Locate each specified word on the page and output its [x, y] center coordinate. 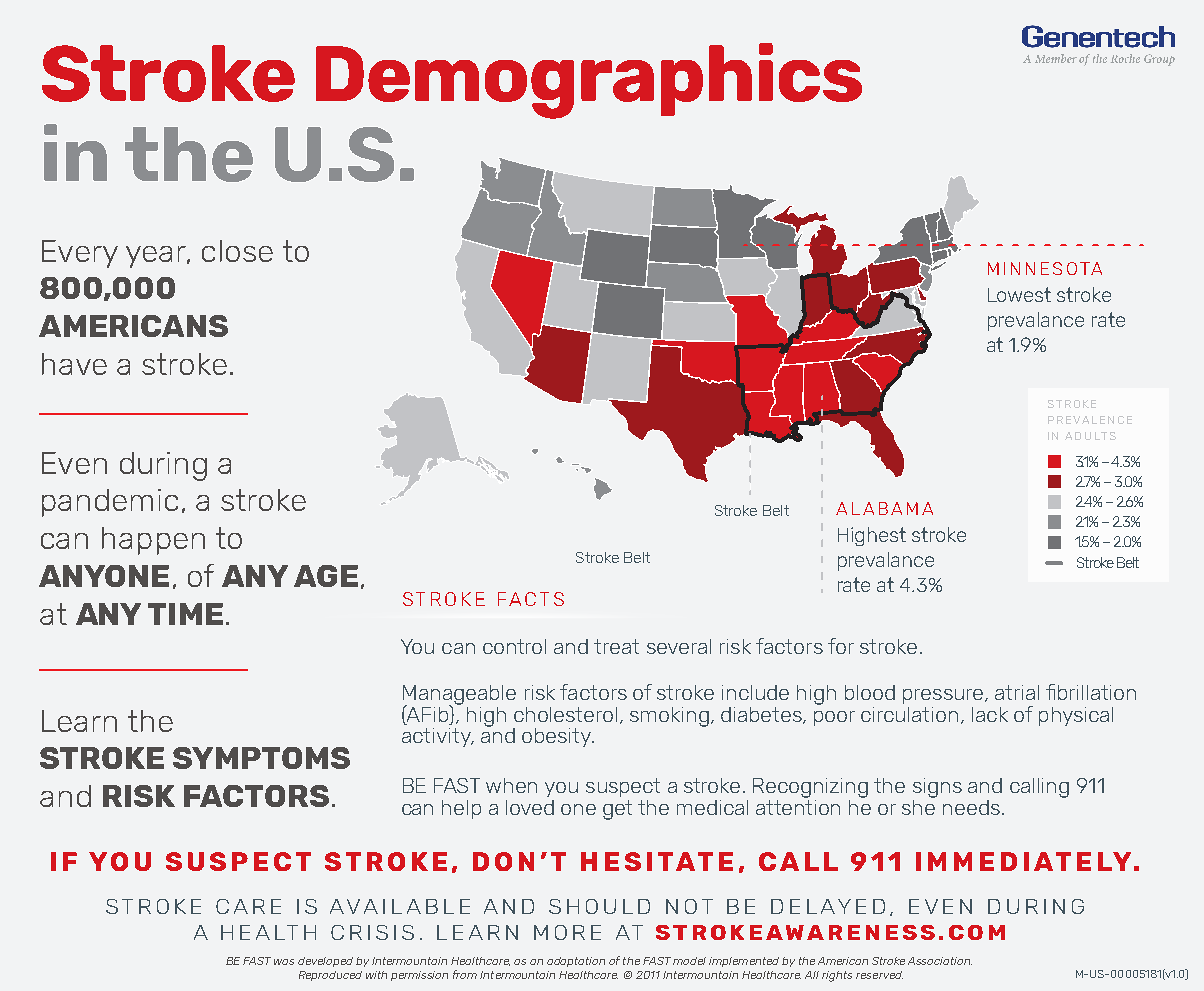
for [841, 646]
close [237, 251]
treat [616, 646]
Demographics [589, 81]
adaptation [576, 962]
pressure [944, 696]
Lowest [1019, 294]
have [74, 364]
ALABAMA [884, 508]
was [284, 962]
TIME [185, 614]
